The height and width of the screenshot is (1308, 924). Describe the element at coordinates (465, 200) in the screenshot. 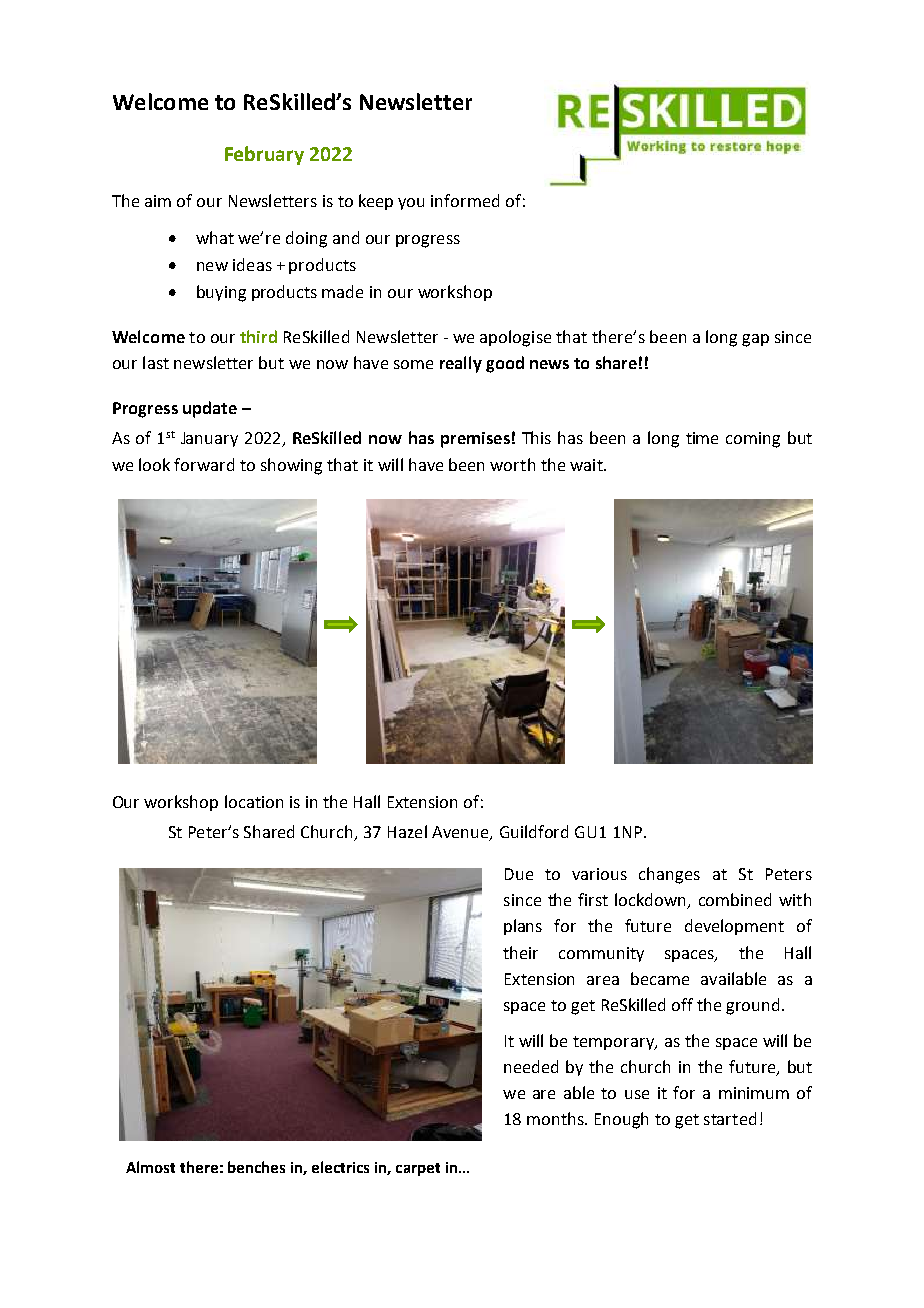

I see `informed` at that location.
